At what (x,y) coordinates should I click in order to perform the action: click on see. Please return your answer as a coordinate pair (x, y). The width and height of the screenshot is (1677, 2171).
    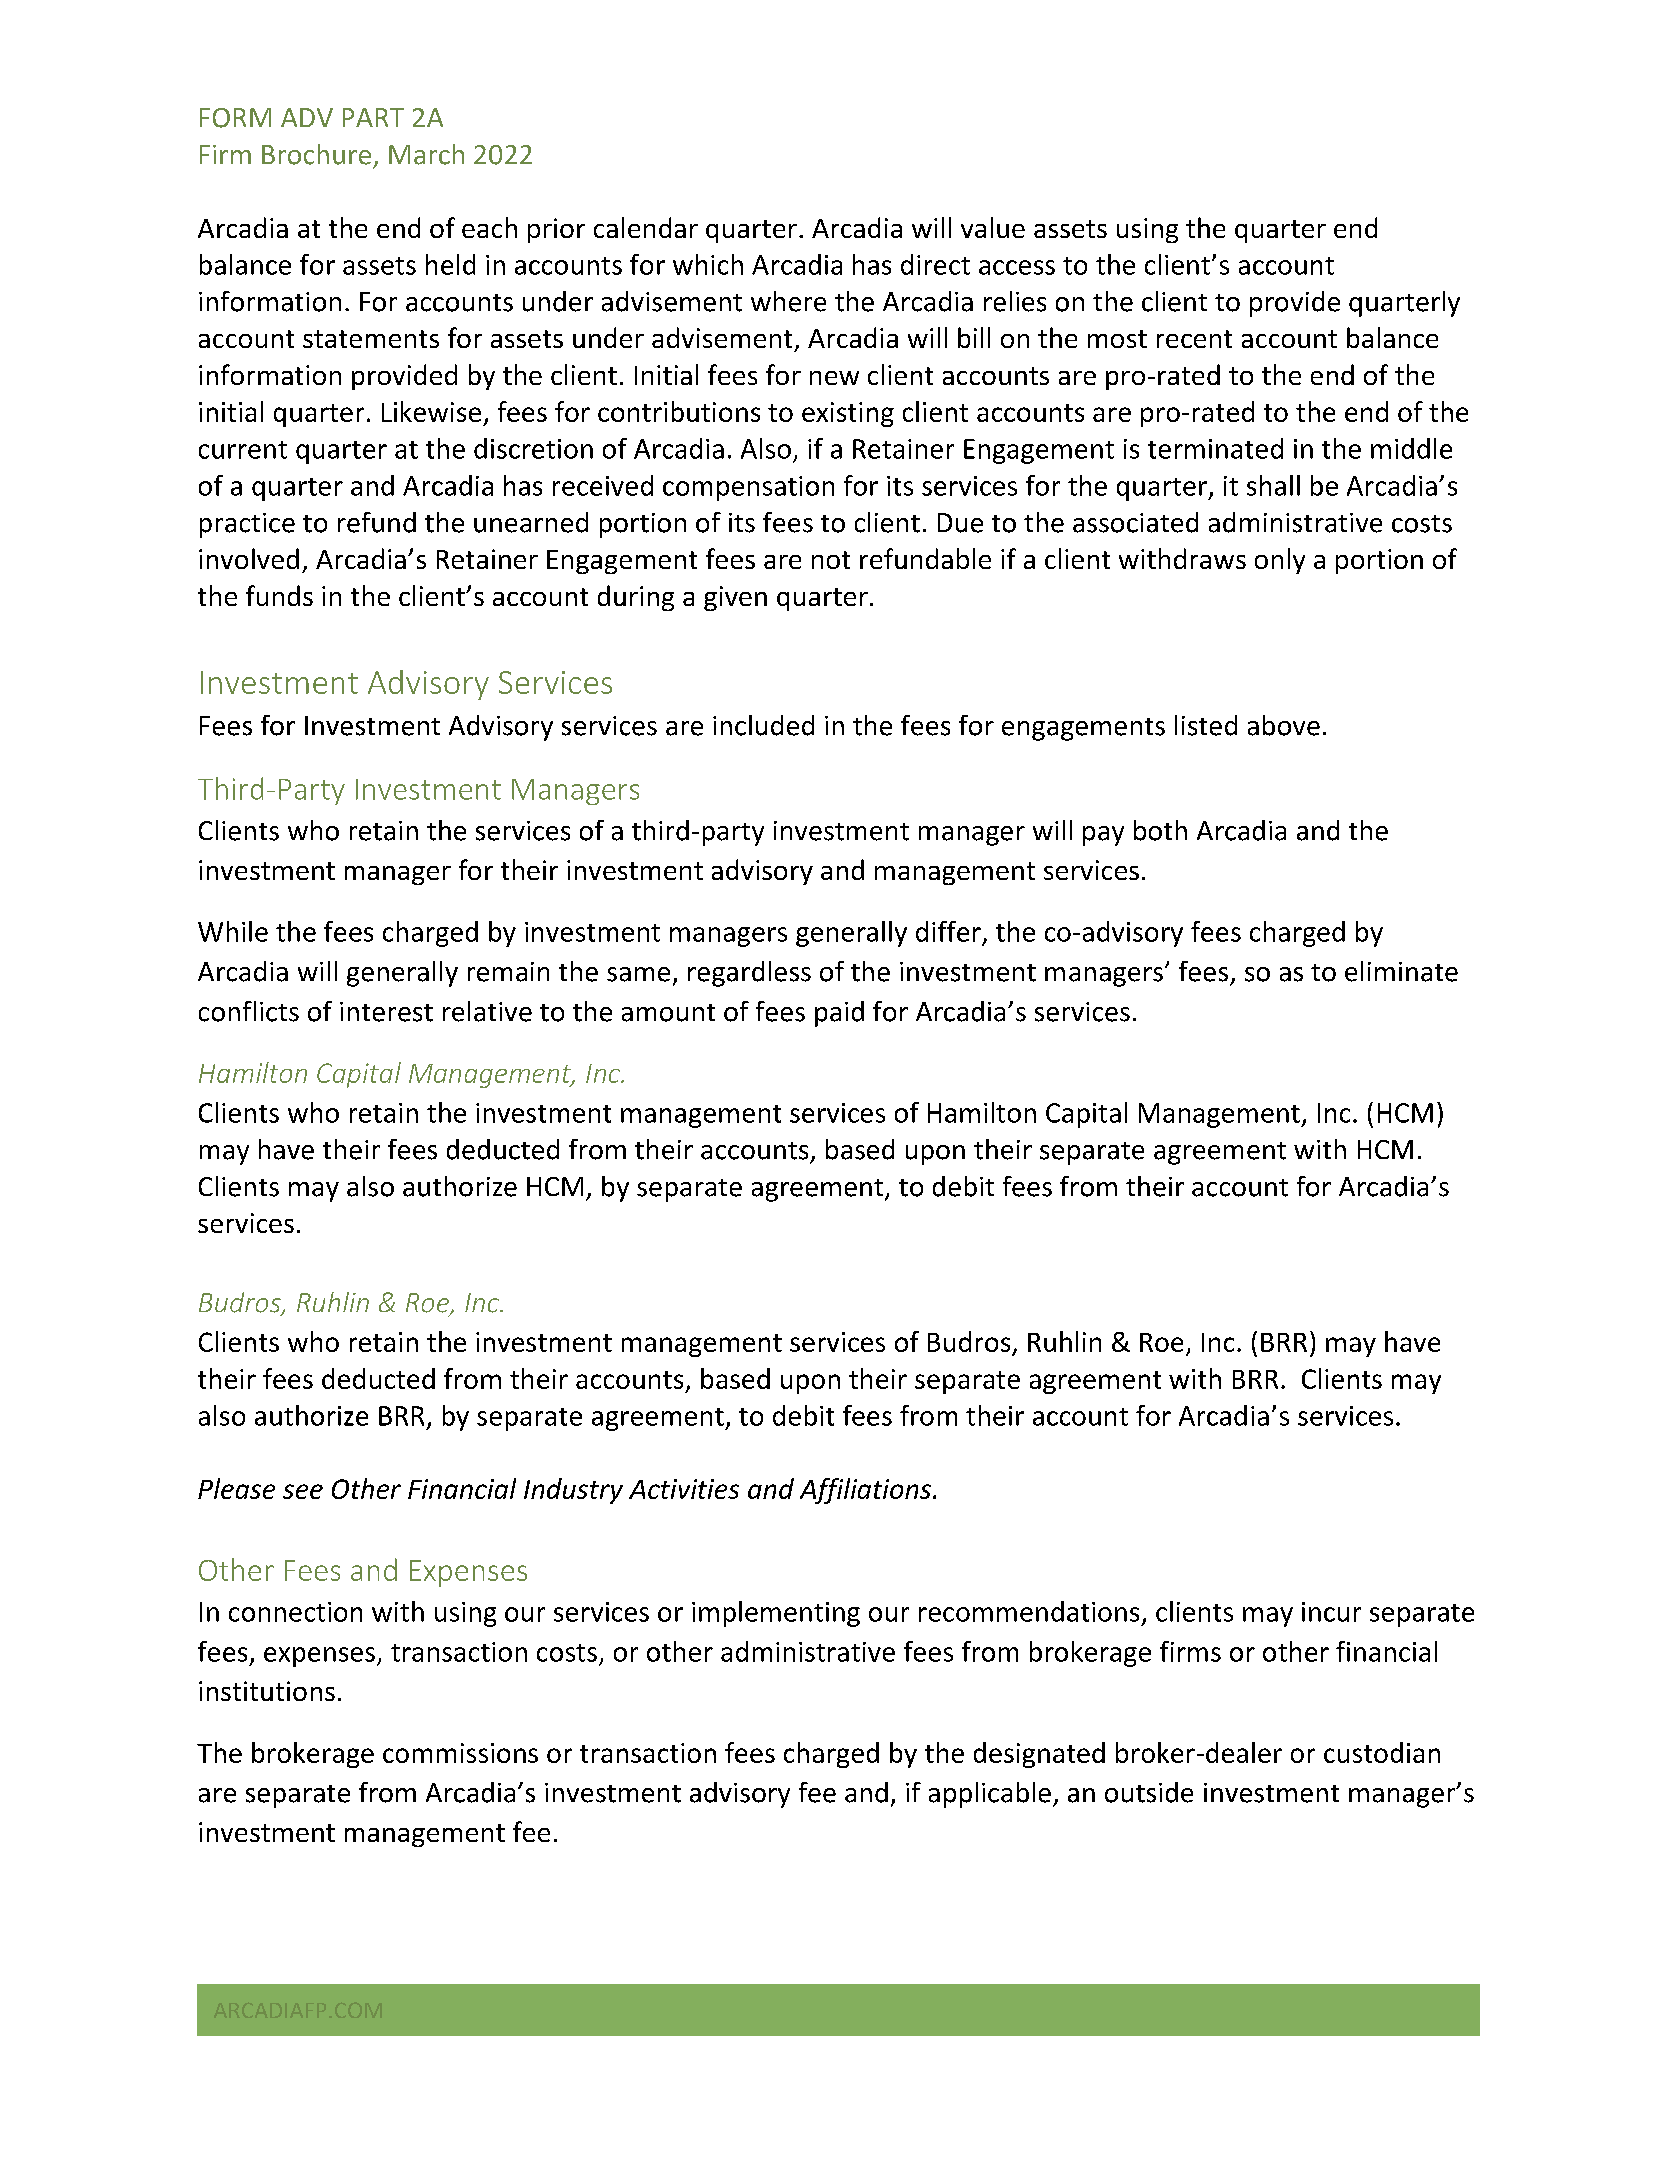
    Looking at the image, I should click on (303, 1491).
